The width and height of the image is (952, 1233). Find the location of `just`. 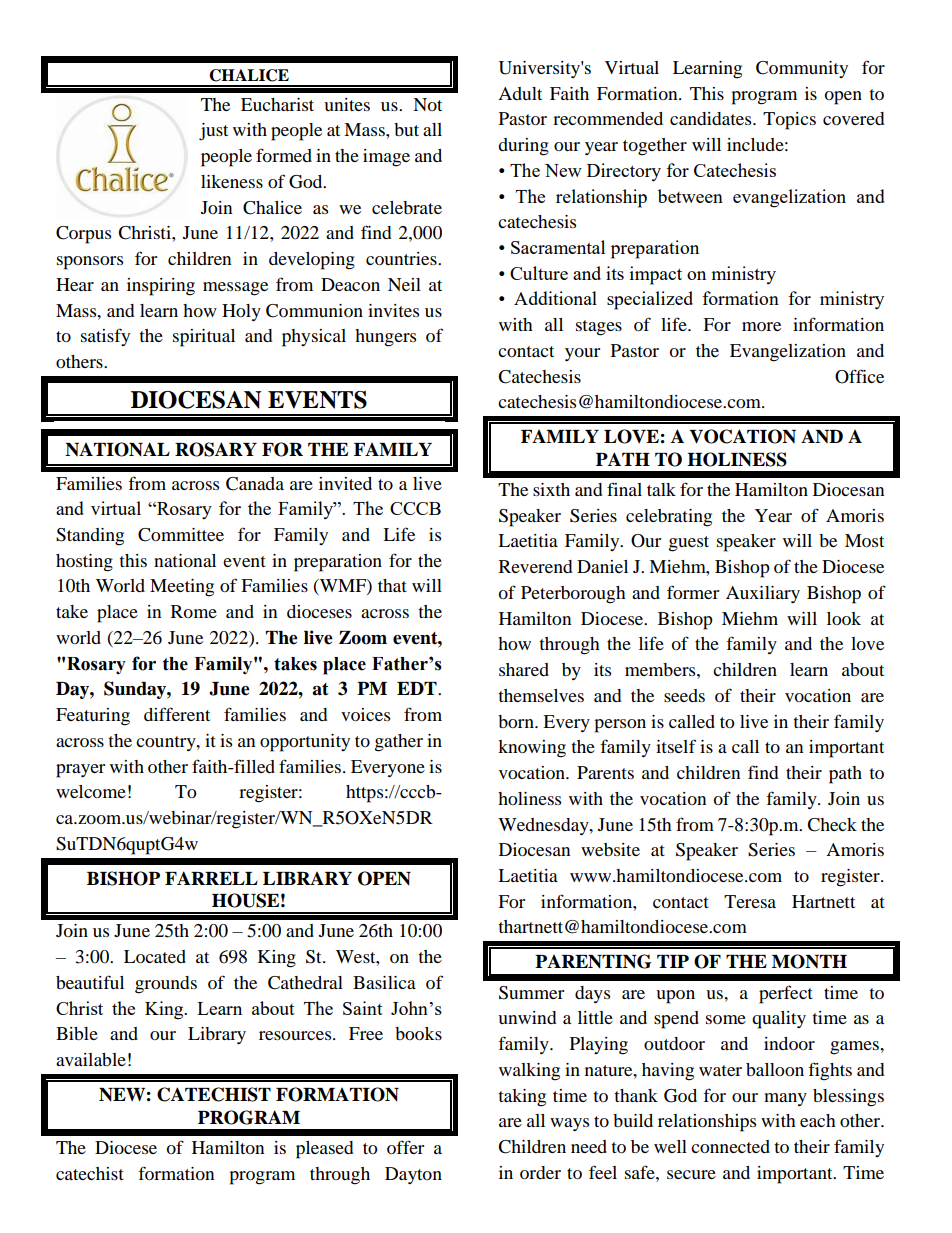

just is located at coordinates (213, 132).
